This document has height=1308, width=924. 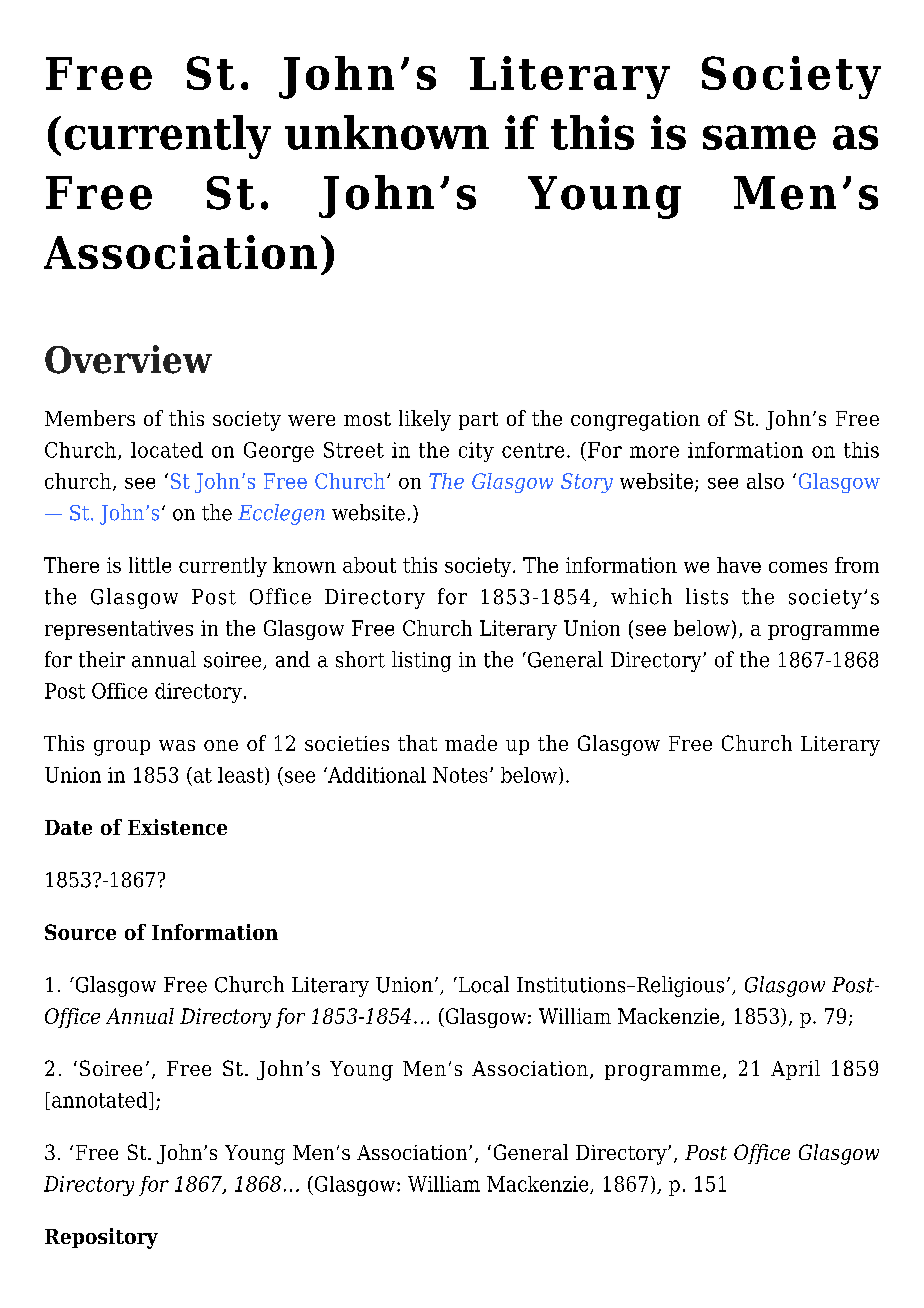 I want to click on Notes, so click(x=460, y=775).
